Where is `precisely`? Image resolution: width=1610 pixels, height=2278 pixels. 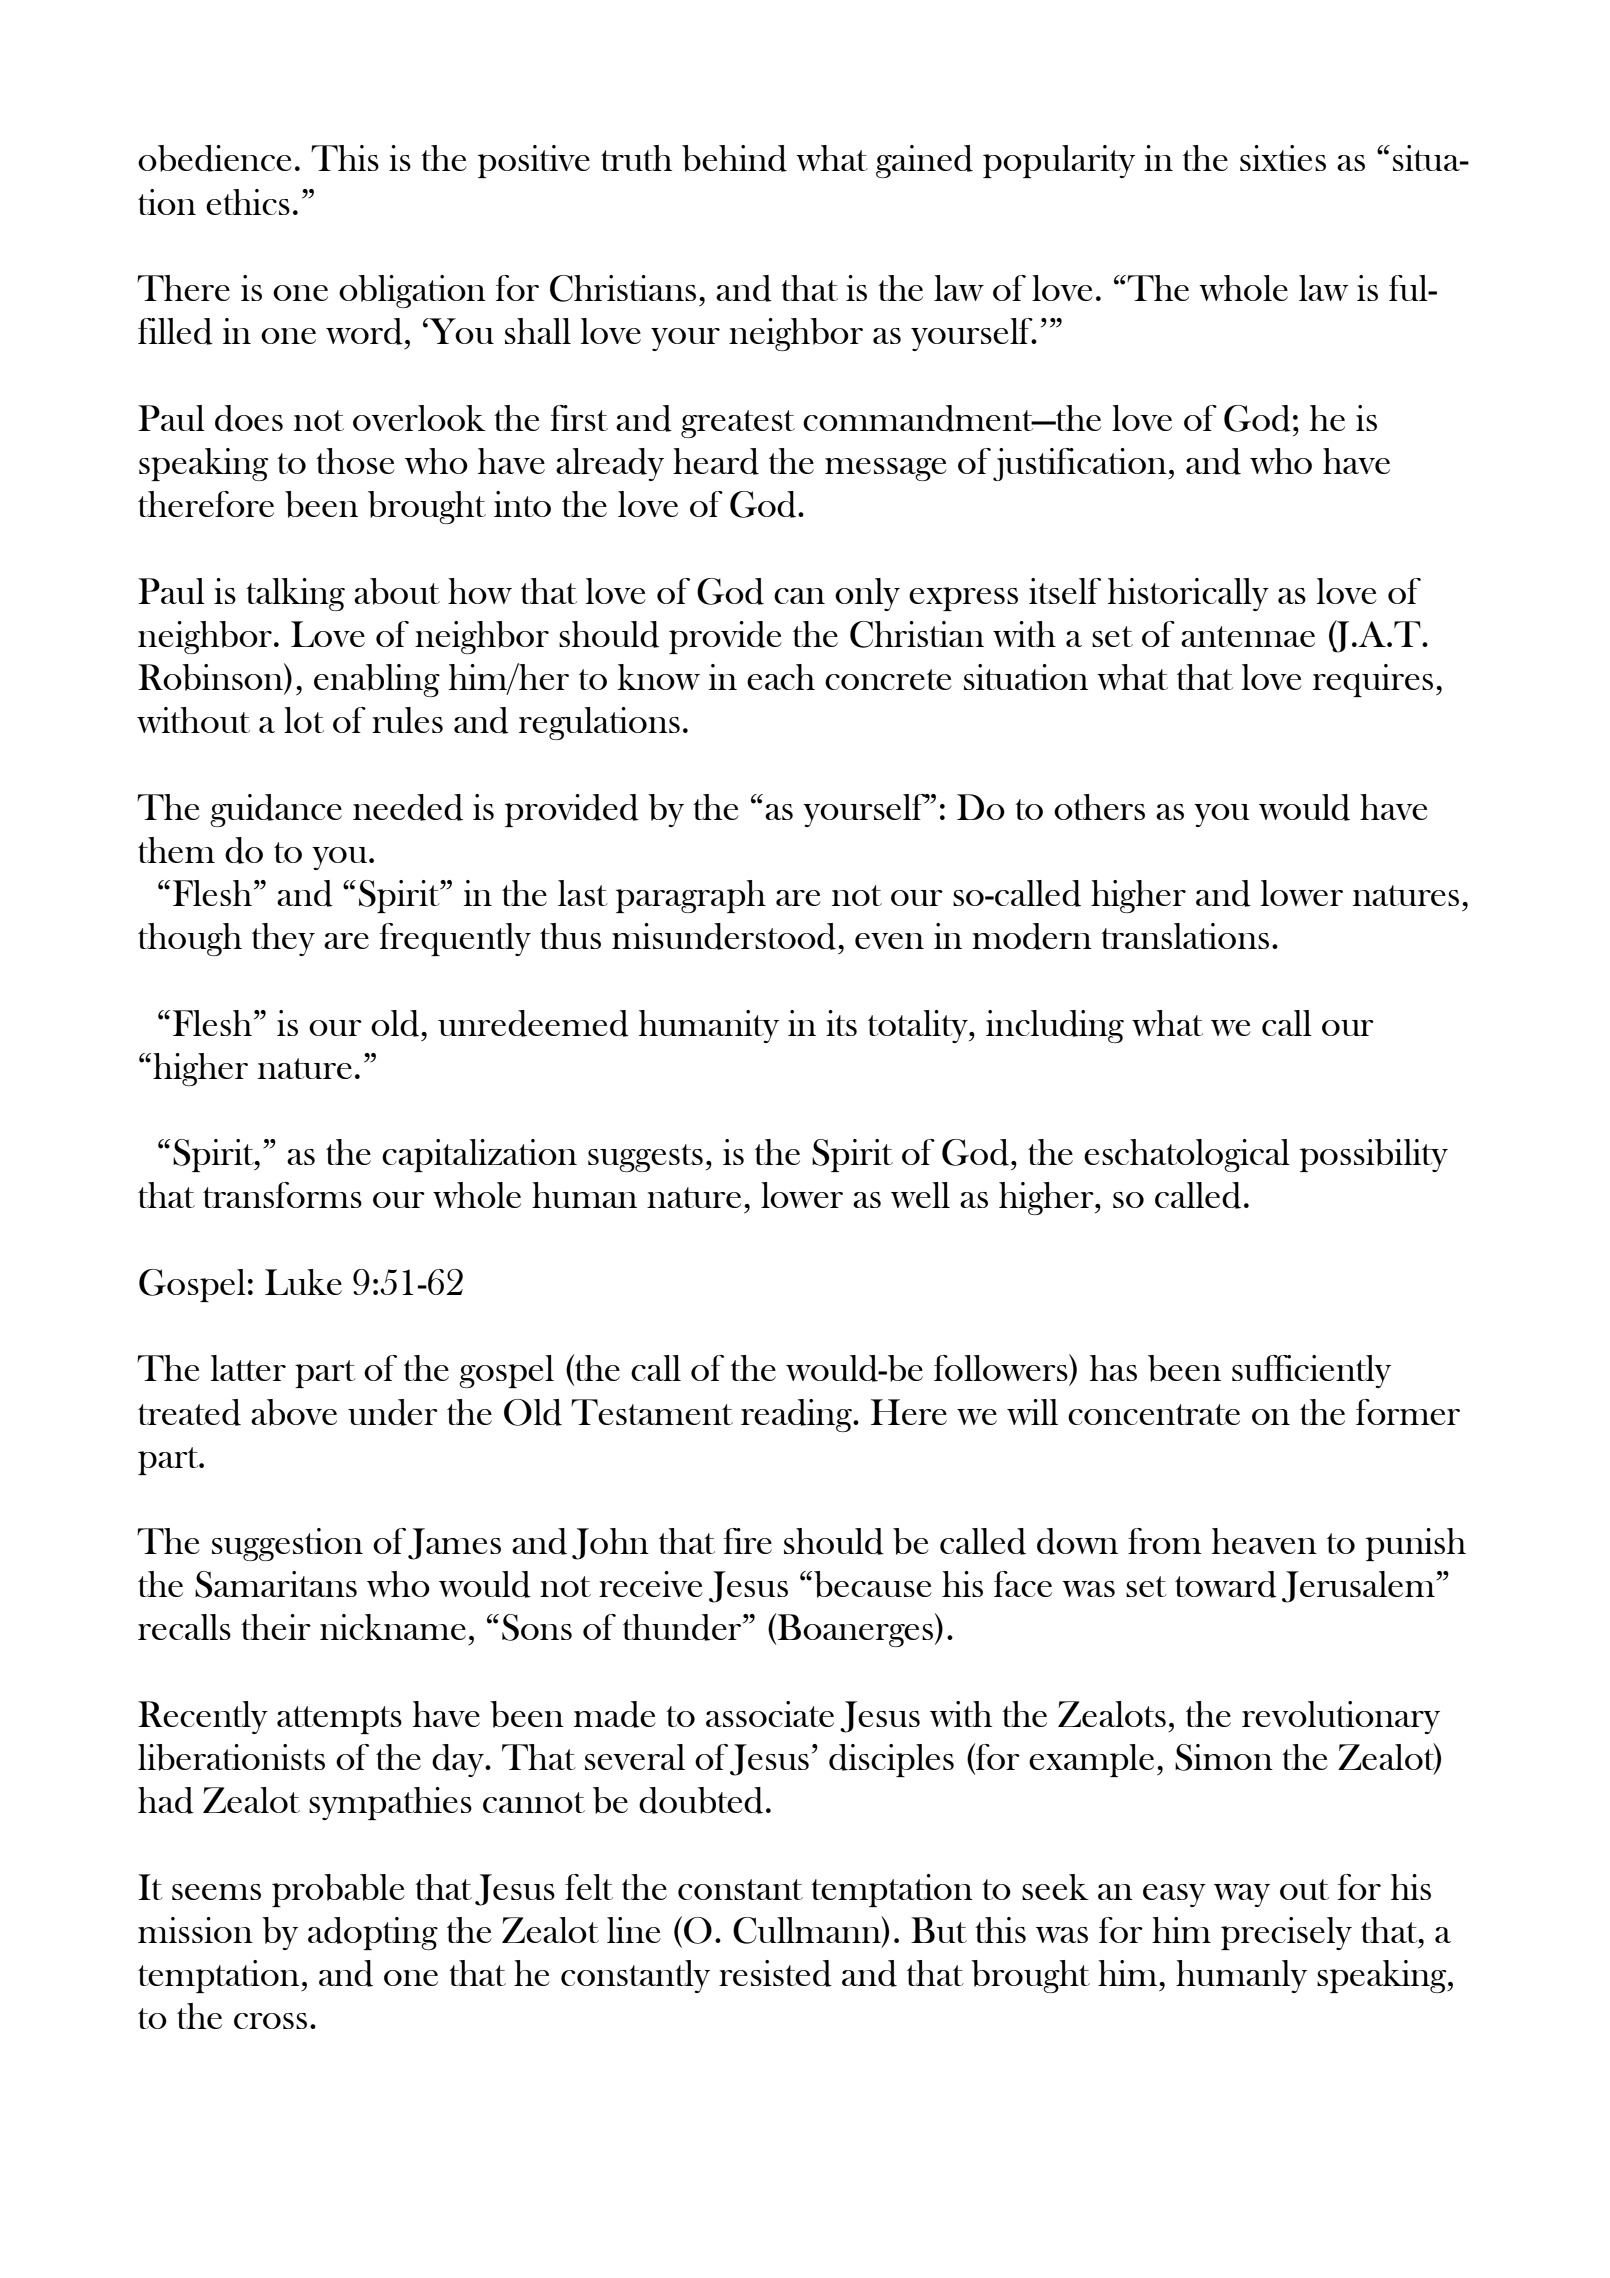
precisely is located at coordinates (1286, 1933).
